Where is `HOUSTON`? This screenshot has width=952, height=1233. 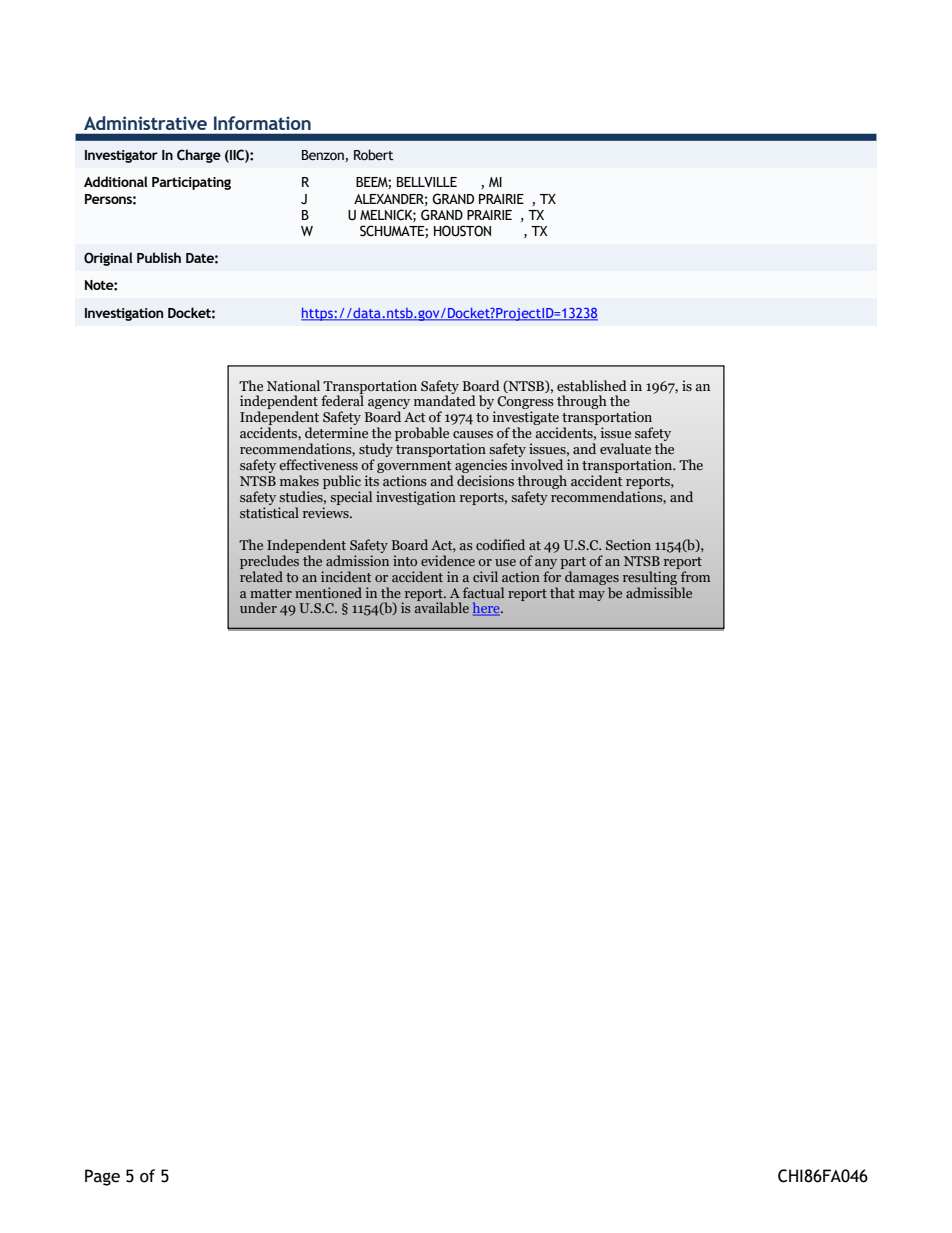
HOUSTON is located at coordinates (462, 231).
